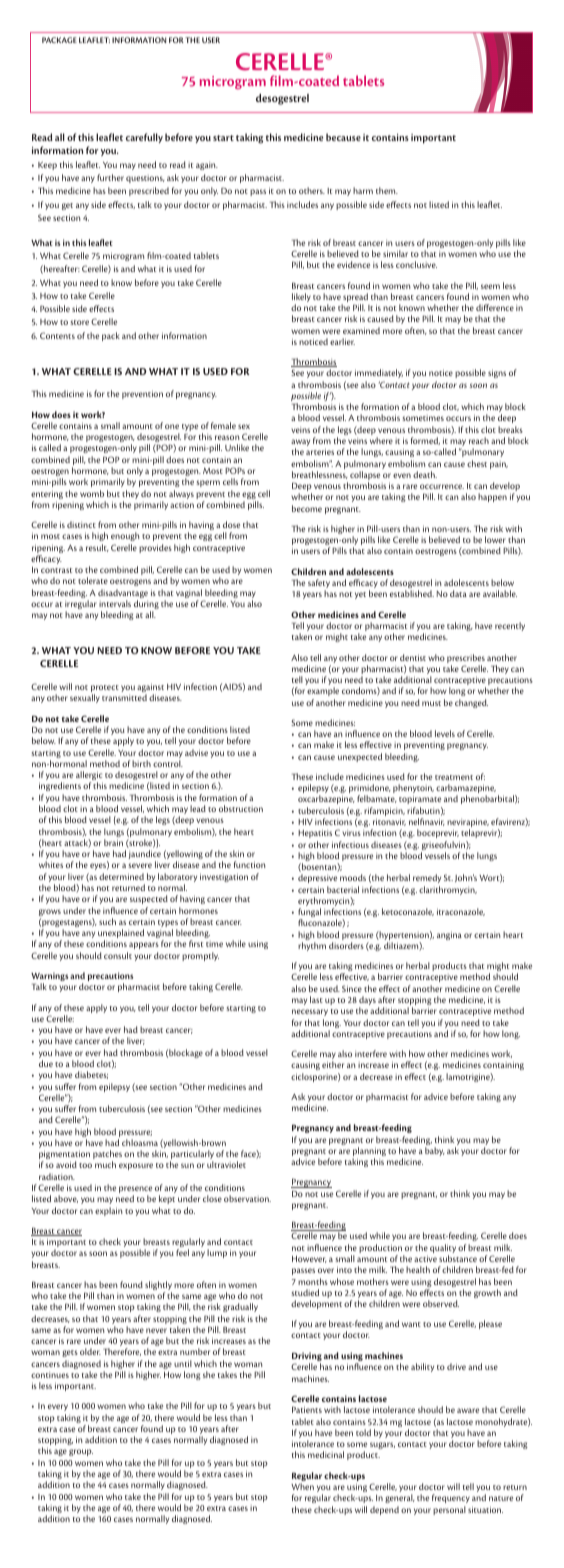  Describe the element at coordinates (353, 264) in the image. I see `evidence` at that location.
